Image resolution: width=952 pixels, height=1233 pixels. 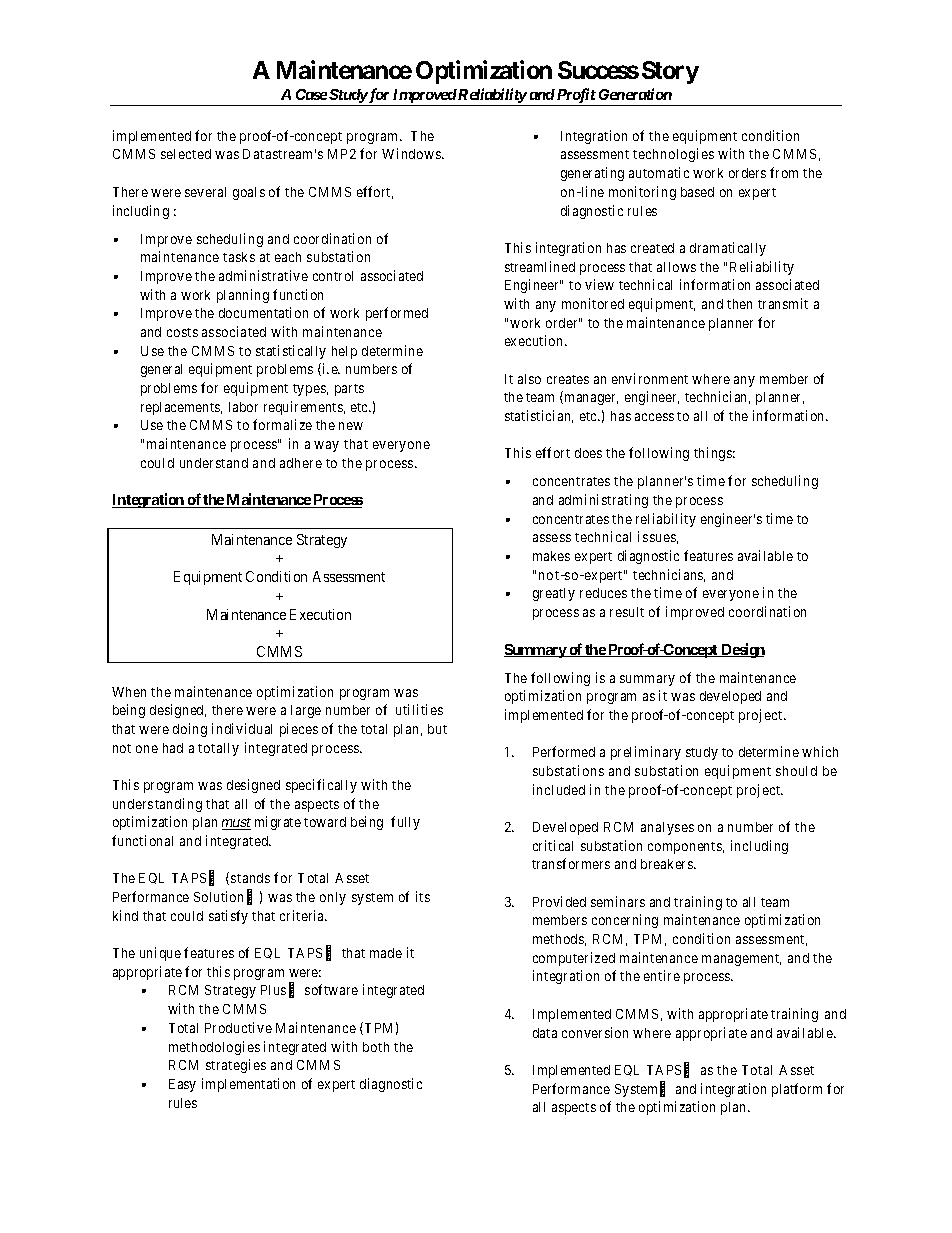 I want to click on Story, so click(x=670, y=72).
